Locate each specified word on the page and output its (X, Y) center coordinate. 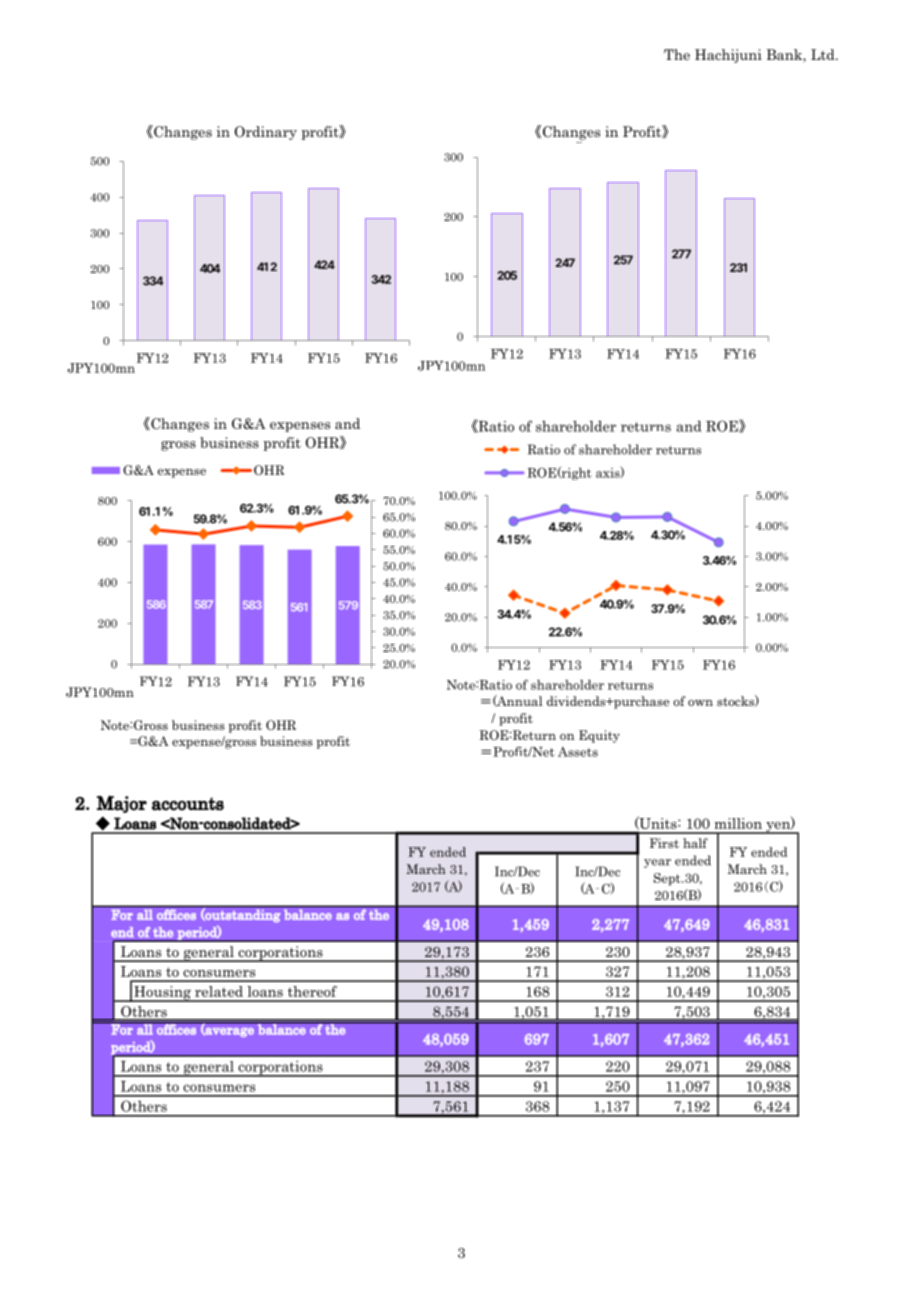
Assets (578, 752)
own (700, 702)
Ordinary (266, 133)
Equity (599, 736)
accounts (188, 804)
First (664, 843)
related (219, 991)
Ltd (824, 54)
